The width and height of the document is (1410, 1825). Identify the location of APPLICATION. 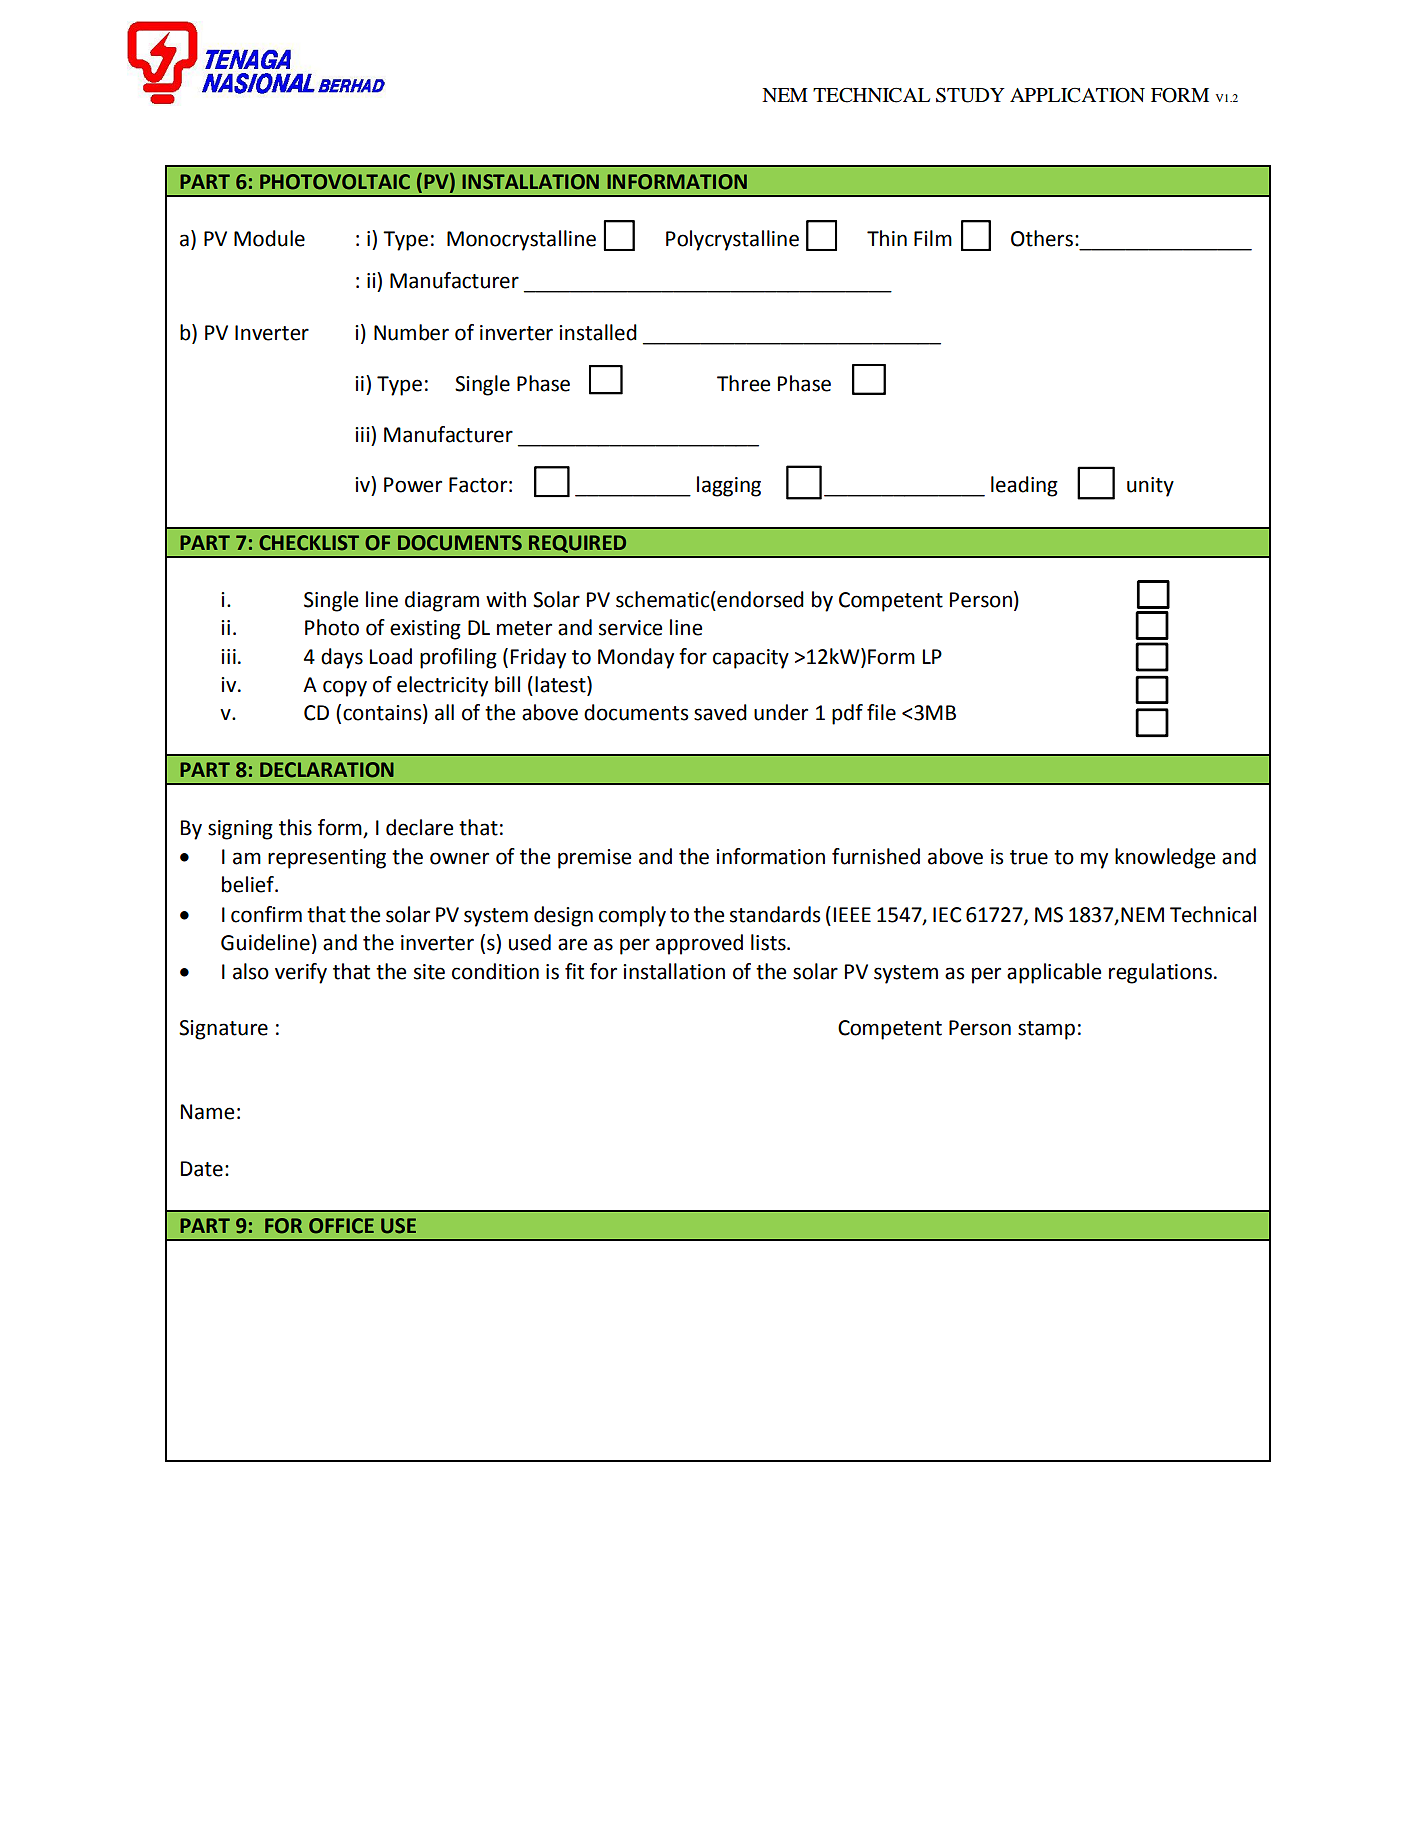
(1077, 95).
